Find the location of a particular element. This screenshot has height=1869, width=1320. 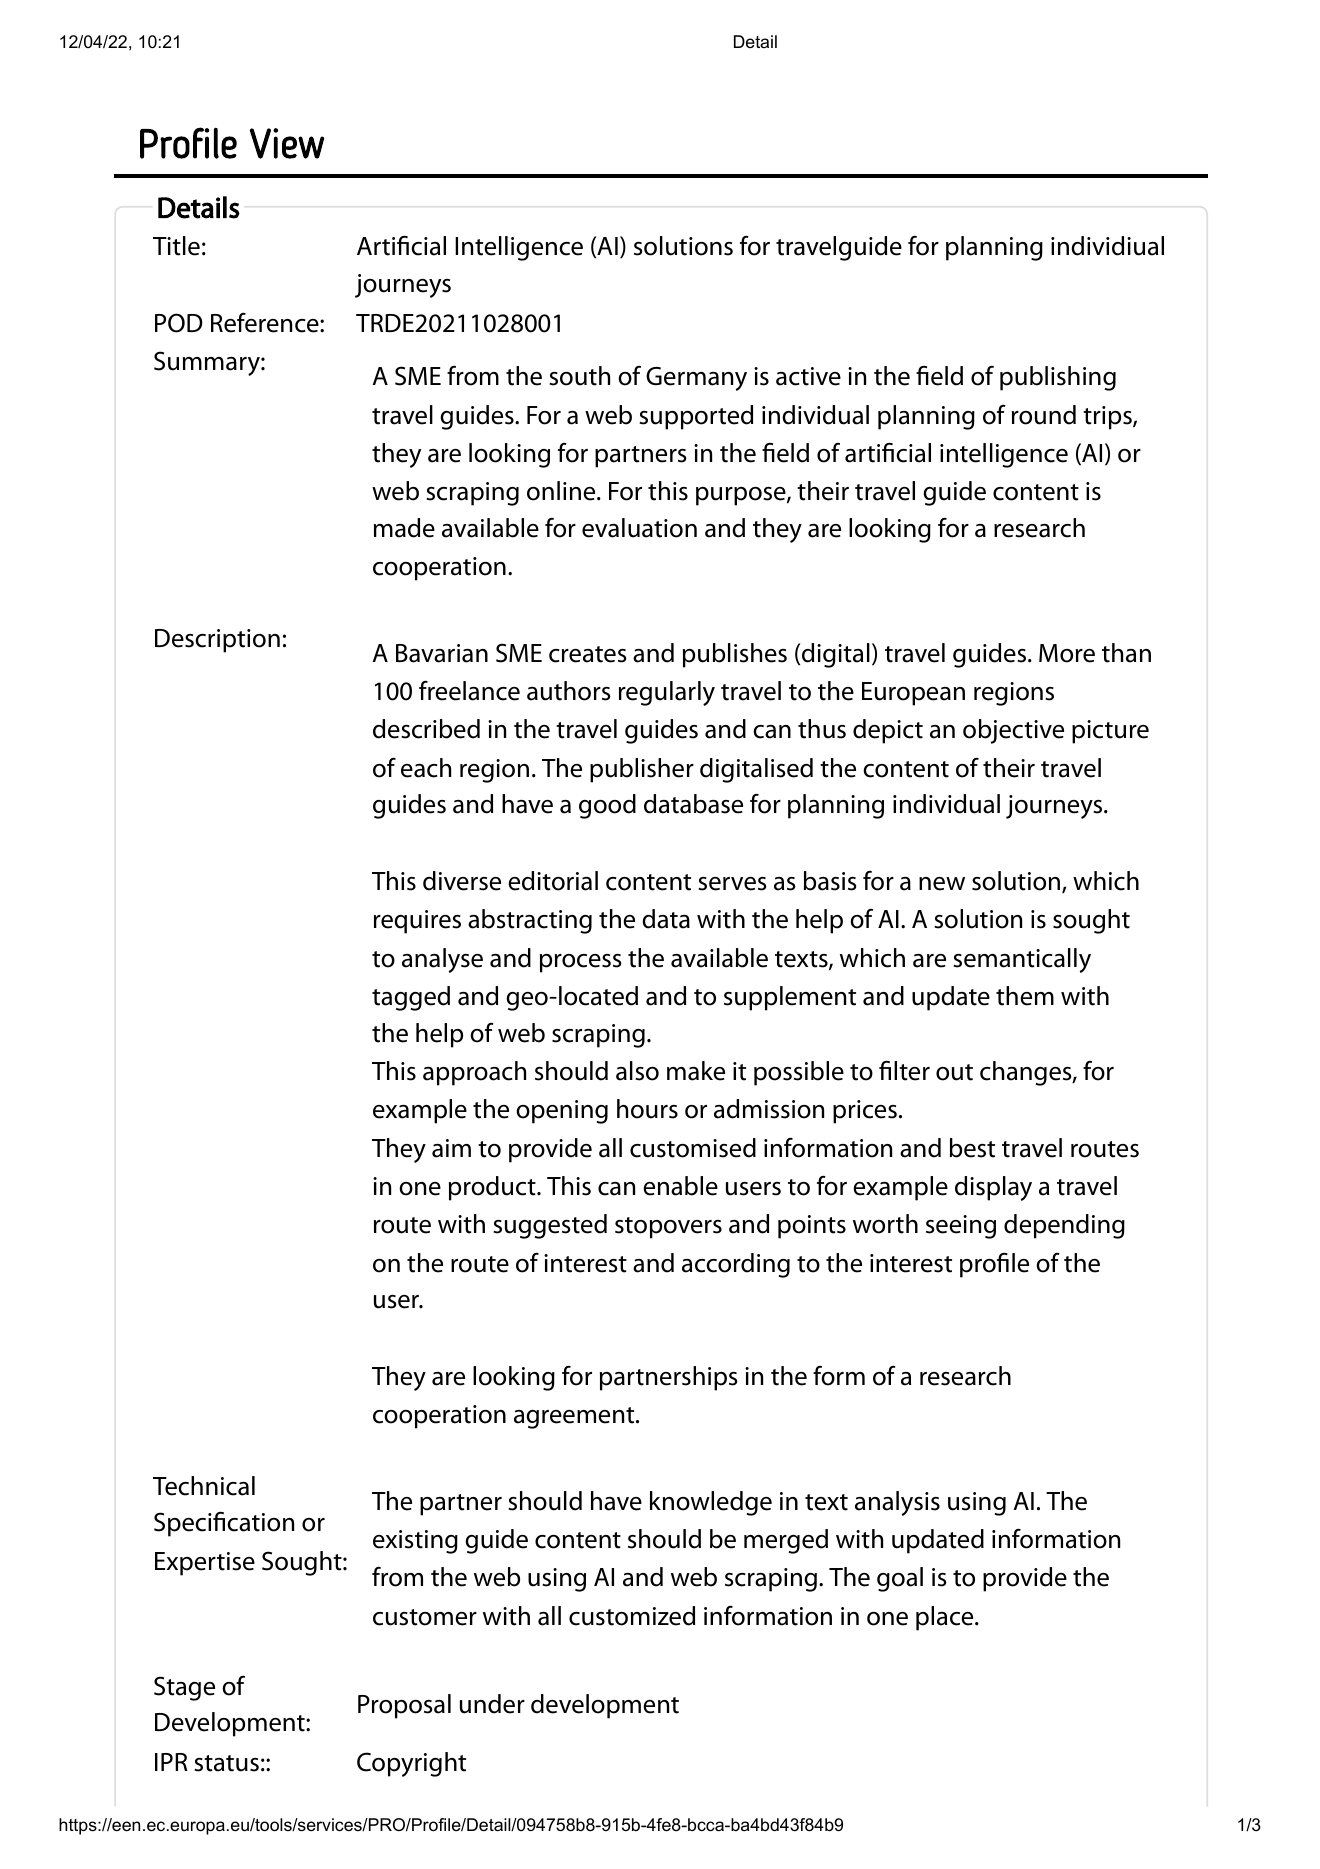

status is located at coordinates (226, 1763).
